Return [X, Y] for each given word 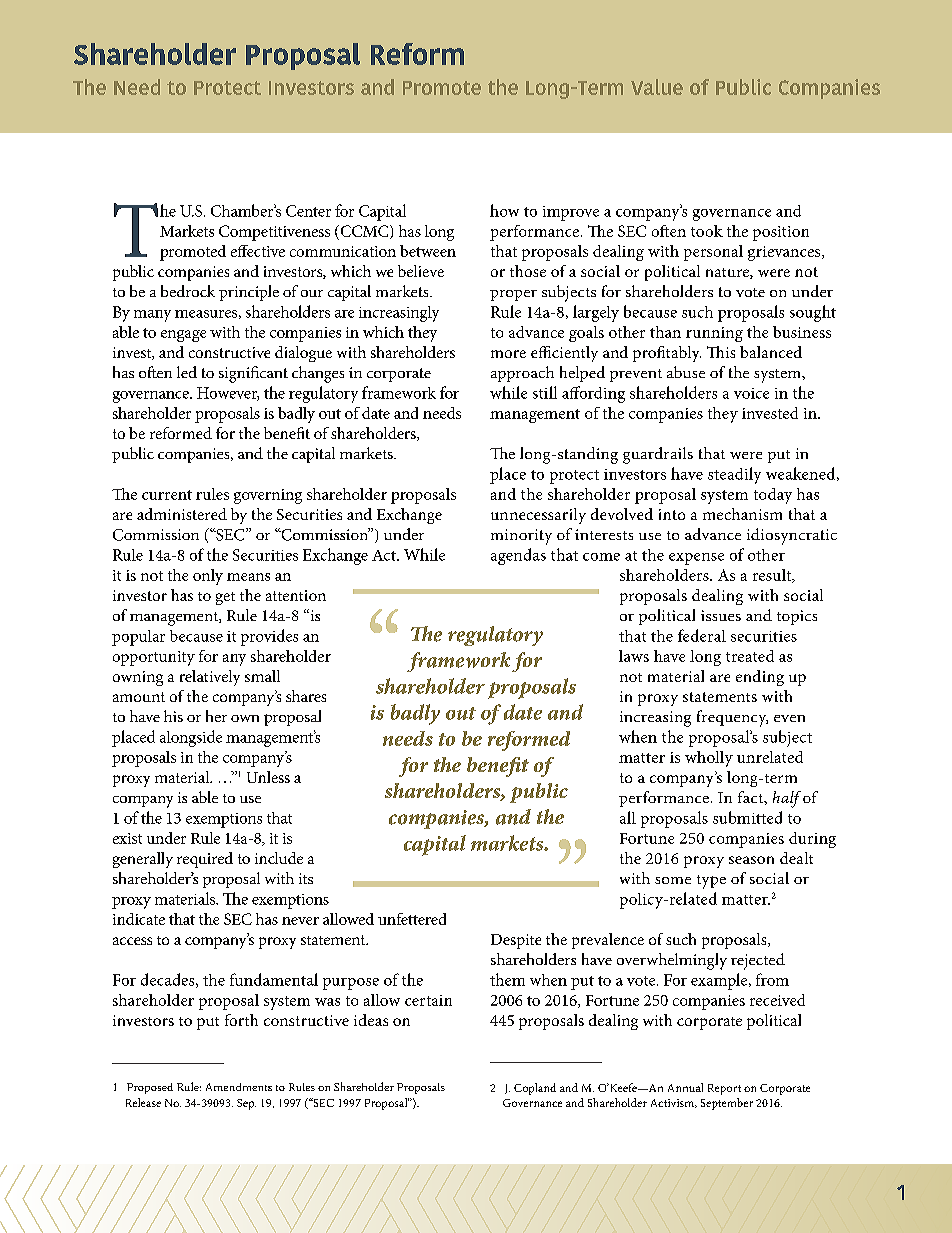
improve [571, 213]
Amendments [239, 1087]
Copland [535, 1089]
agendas [518, 556]
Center [308, 211]
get [225, 598]
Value [657, 87]
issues [721, 615]
